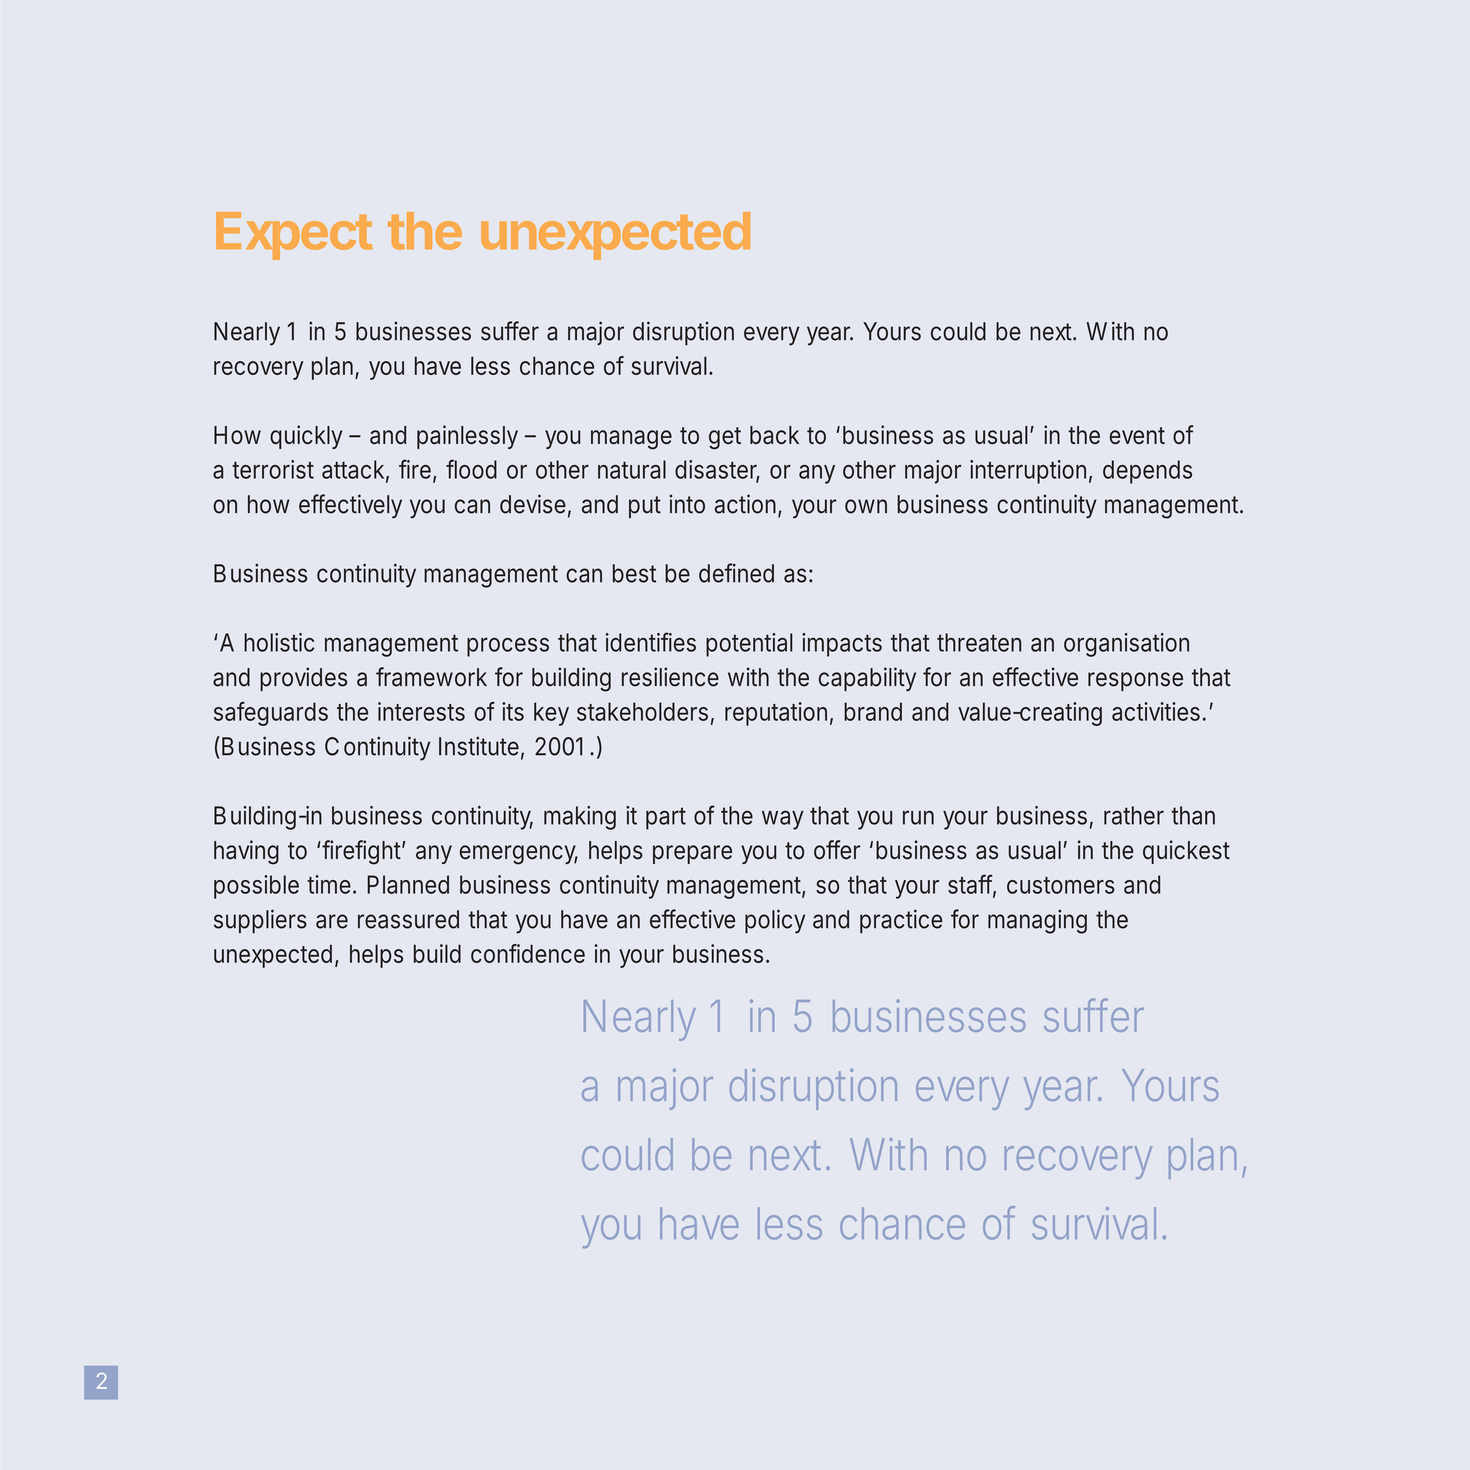 This screenshot has height=1470, width=1470. I want to click on reassured, so click(408, 919).
